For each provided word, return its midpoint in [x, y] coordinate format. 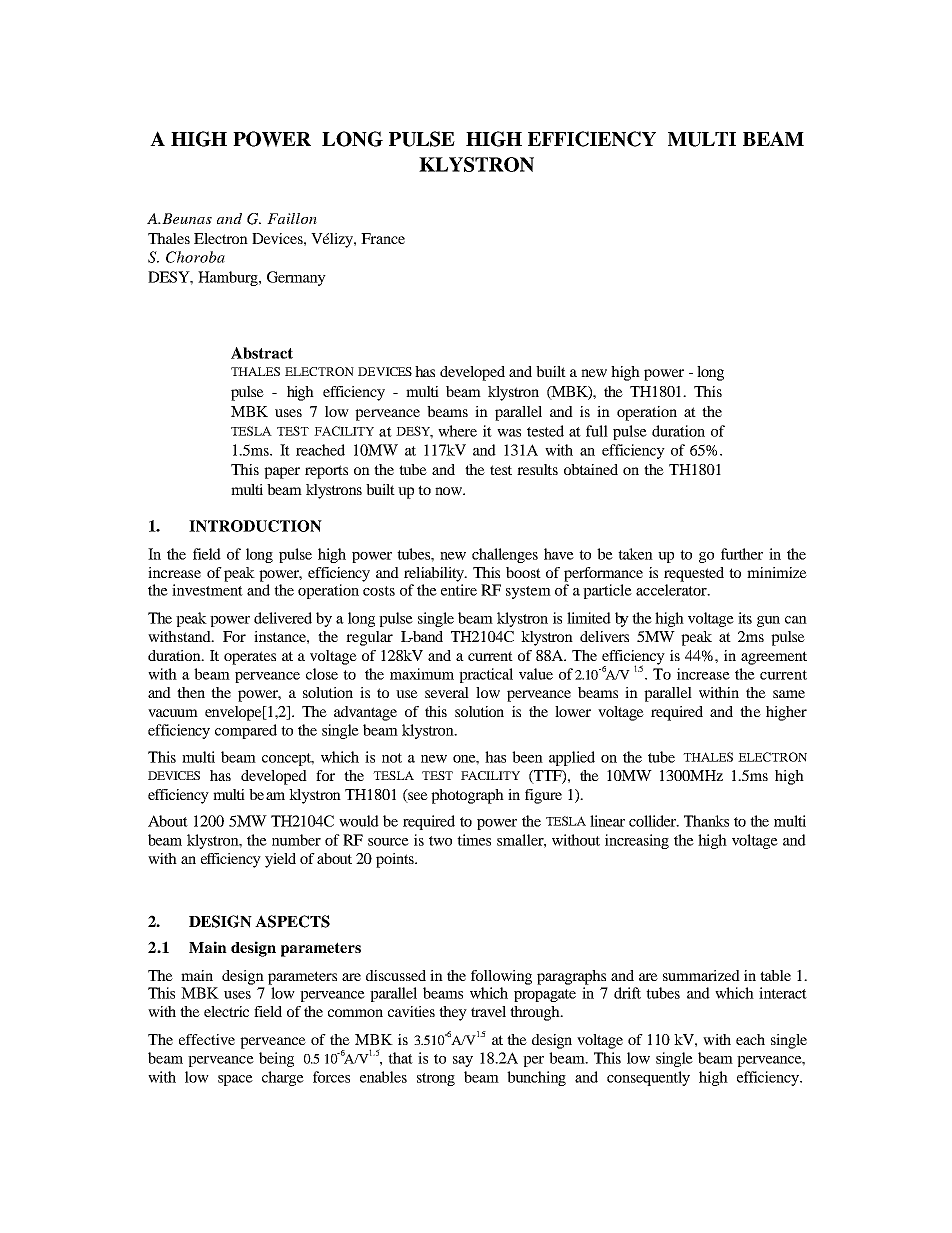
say [463, 1061]
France [383, 238]
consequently [648, 1078]
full [597, 431]
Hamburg [229, 278]
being [276, 1059]
